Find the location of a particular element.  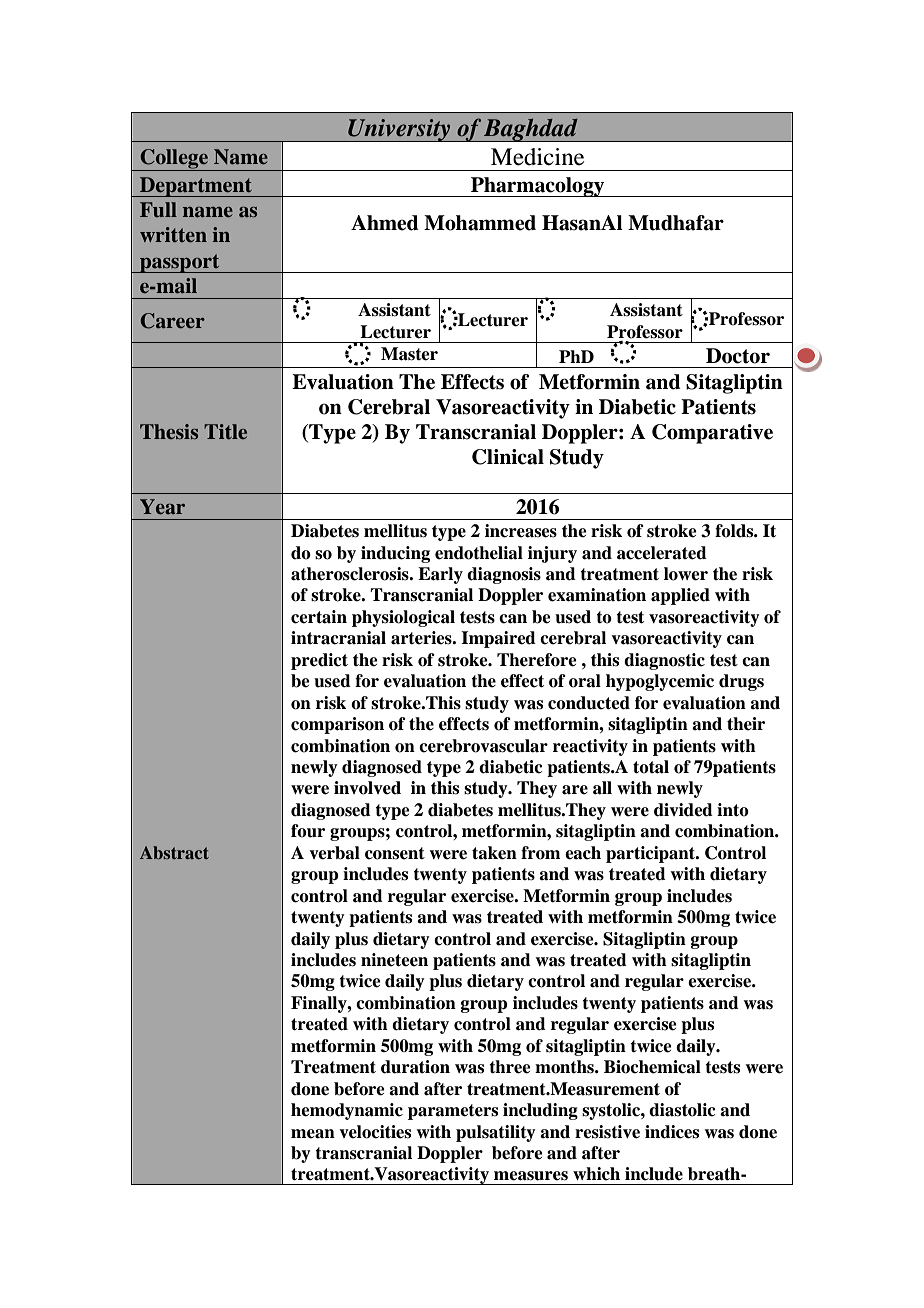

University is located at coordinates (399, 130).
